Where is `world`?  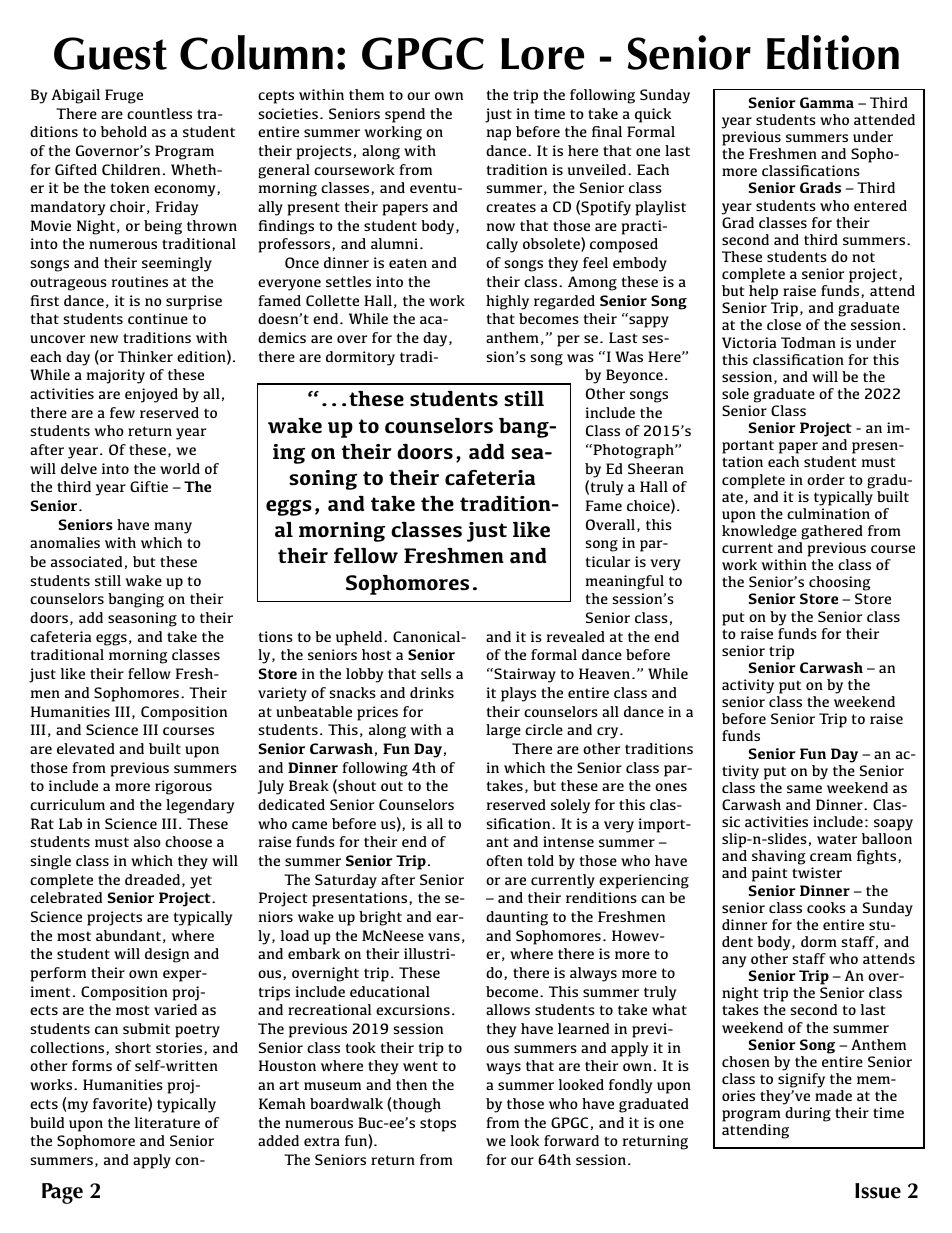 world is located at coordinates (180, 468).
